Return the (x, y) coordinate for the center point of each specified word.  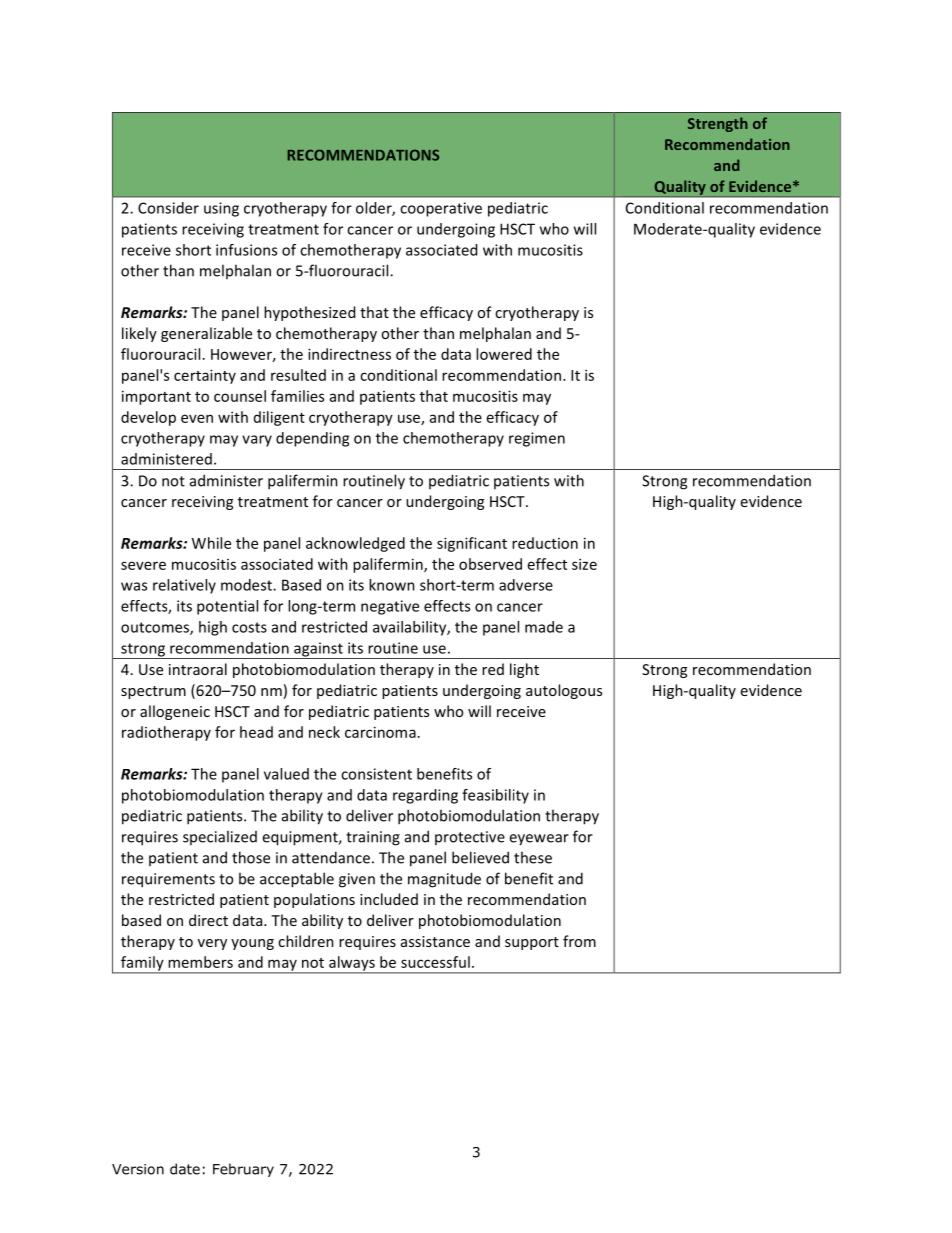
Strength (718, 124)
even (197, 418)
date (185, 1169)
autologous (564, 691)
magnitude (444, 880)
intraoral (198, 669)
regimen (537, 439)
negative (390, 607)
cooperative (441, 209)
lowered (504, 354)
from (579, 941)
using (221, 209)
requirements (168, 880)
